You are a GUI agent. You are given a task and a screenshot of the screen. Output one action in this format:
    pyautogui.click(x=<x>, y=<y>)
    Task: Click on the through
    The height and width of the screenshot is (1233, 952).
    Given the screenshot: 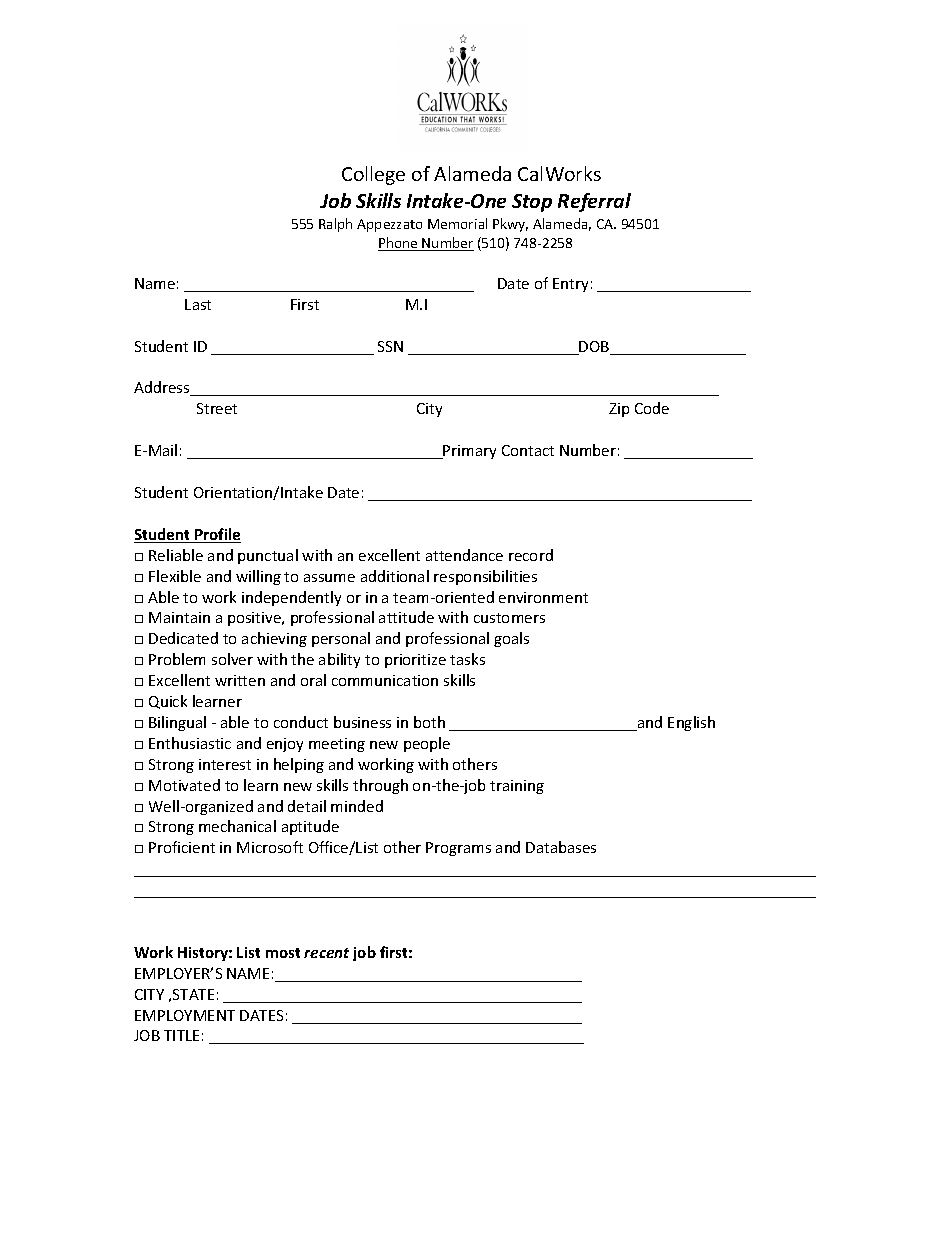 What is the action you would take?
    pyautogui.click(x=380, y=786)
